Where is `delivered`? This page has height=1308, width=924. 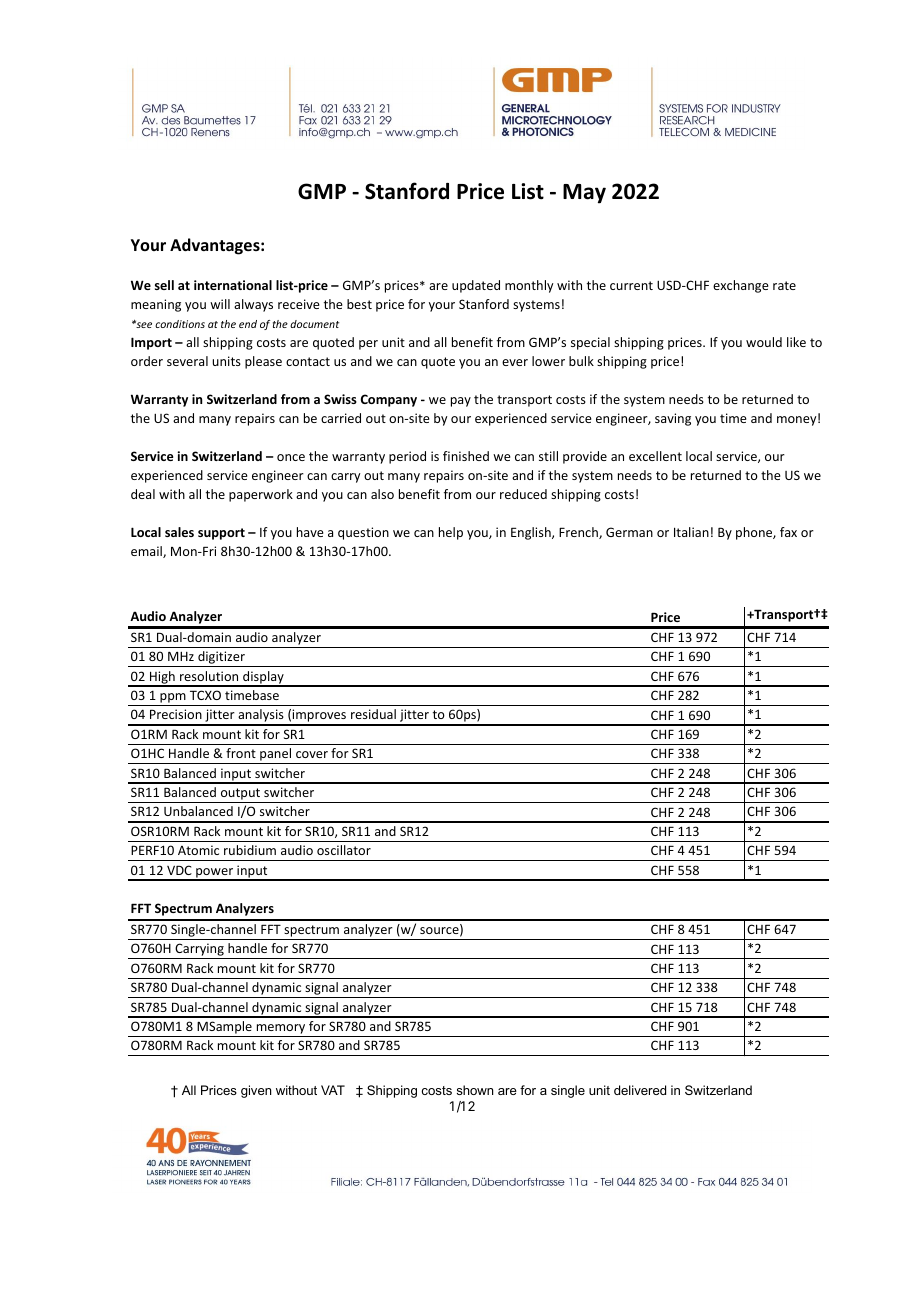
delivered is located at coordinates (640, 1090).
